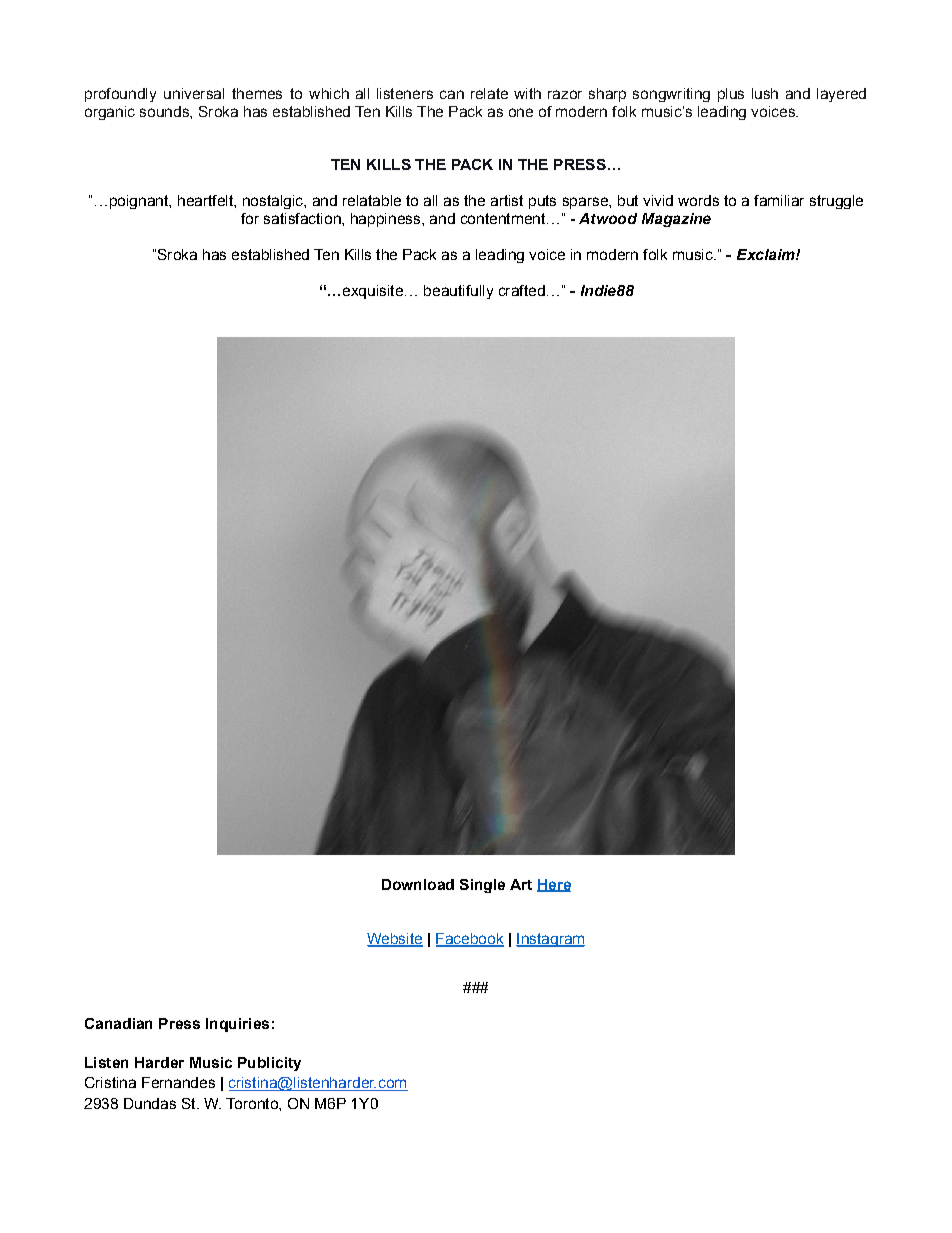 The width and height of the screenshot is (952, 1233). I want to click on Fernandes, so click(178, 1082).
